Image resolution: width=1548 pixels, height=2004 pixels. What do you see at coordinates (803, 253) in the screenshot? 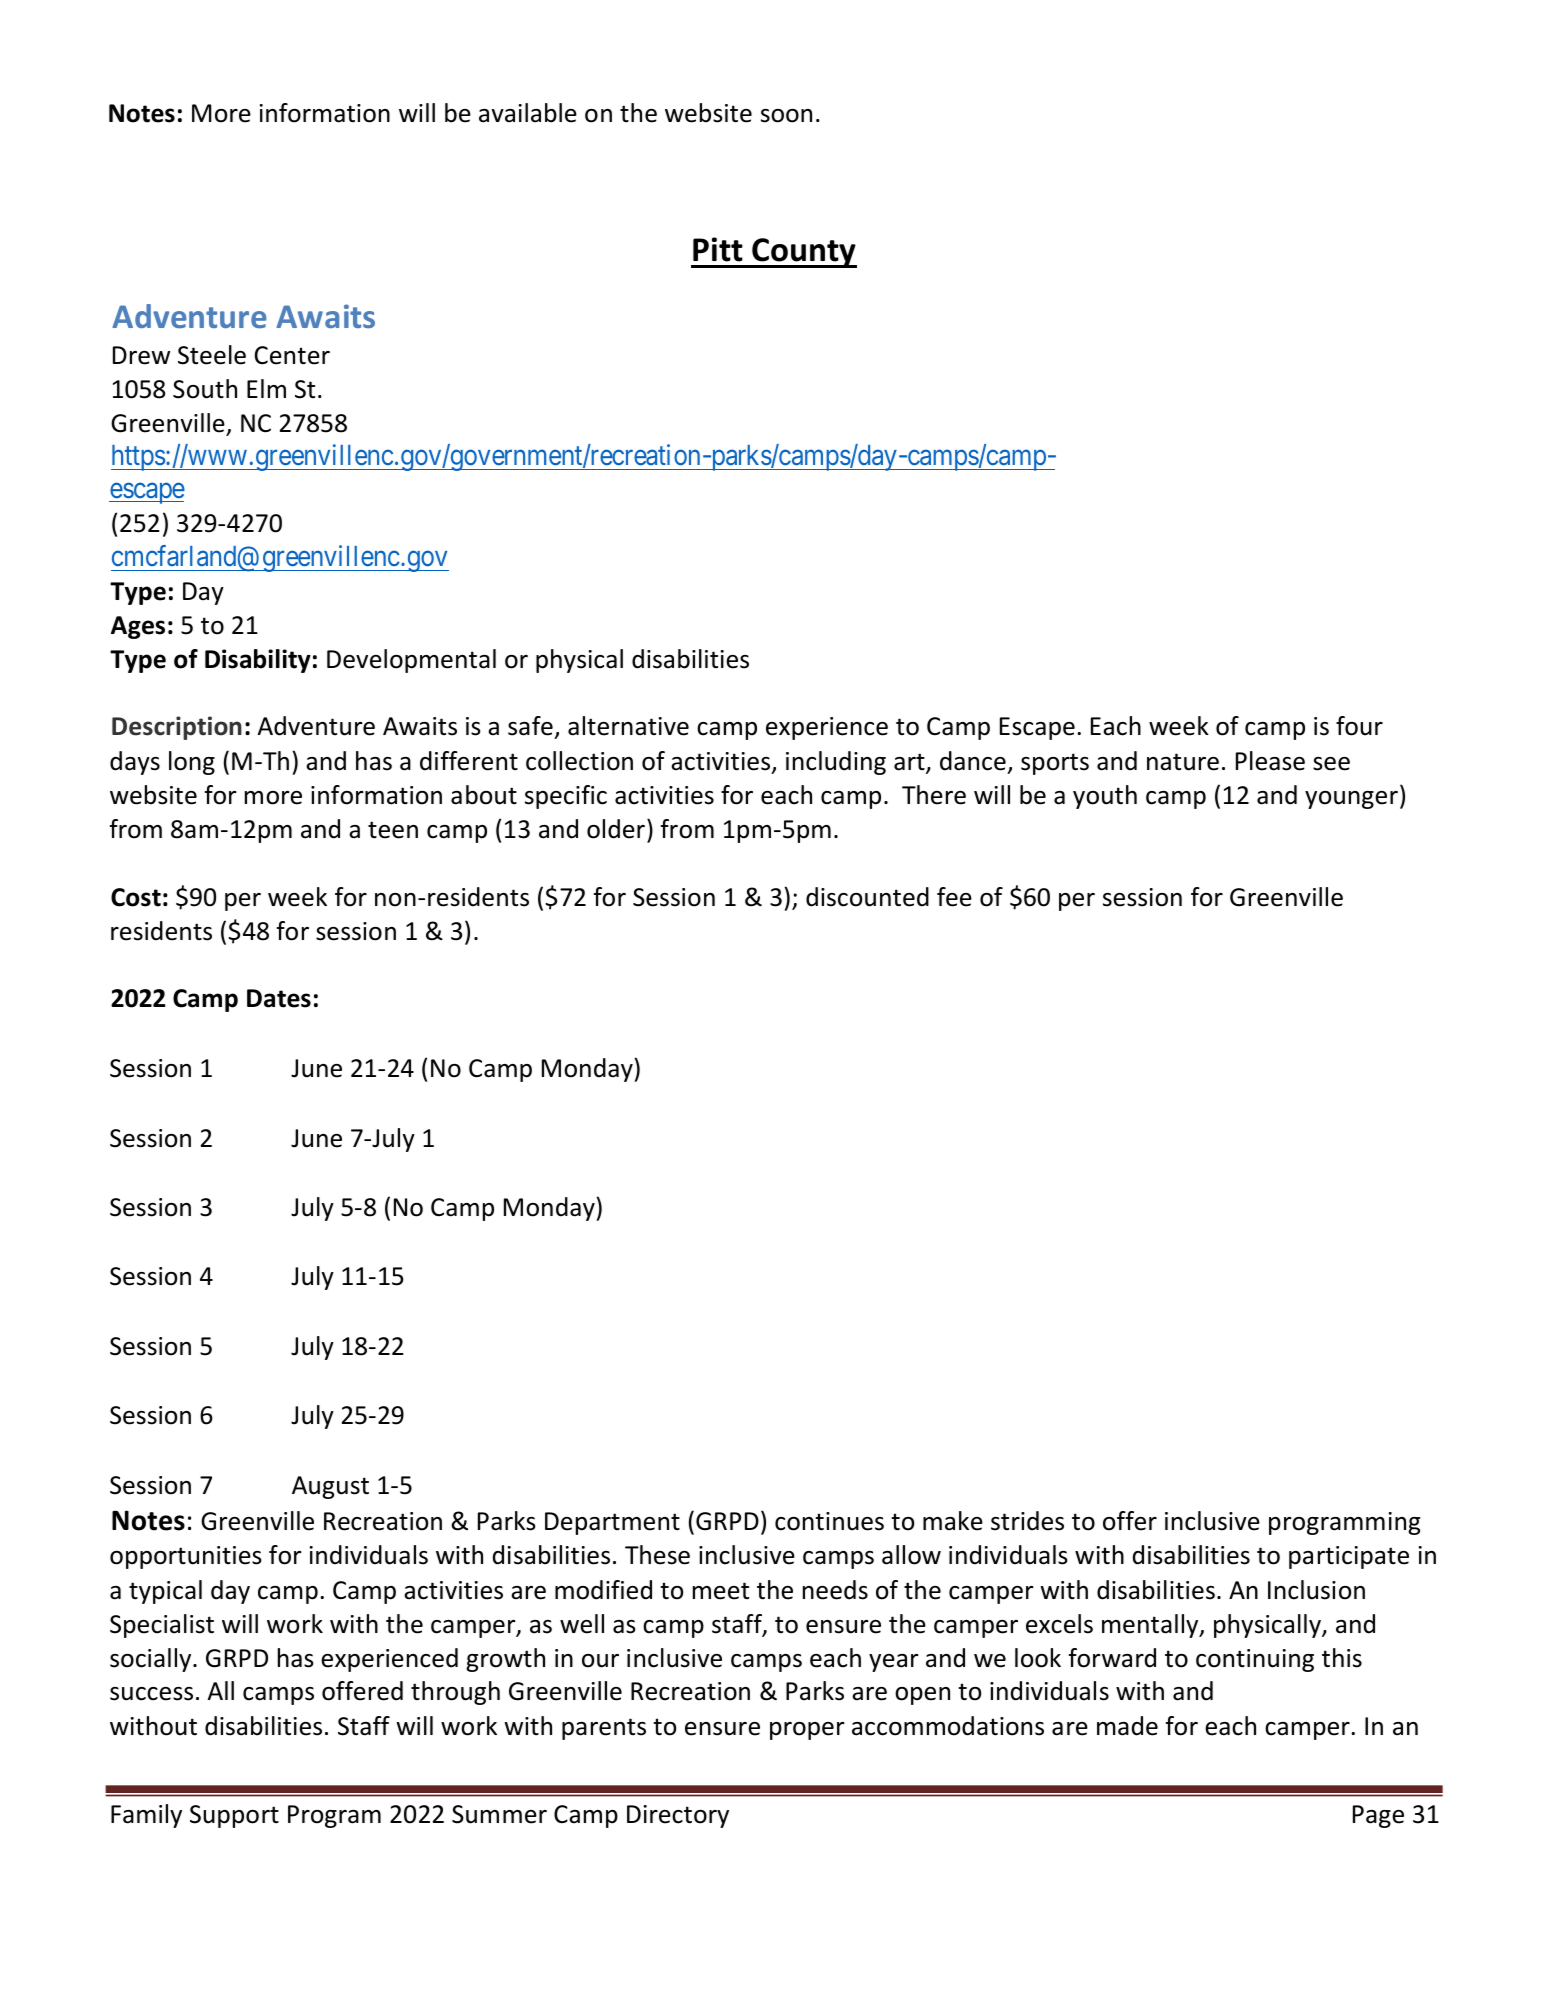
I see `County` at bounding box center [803, 253].
